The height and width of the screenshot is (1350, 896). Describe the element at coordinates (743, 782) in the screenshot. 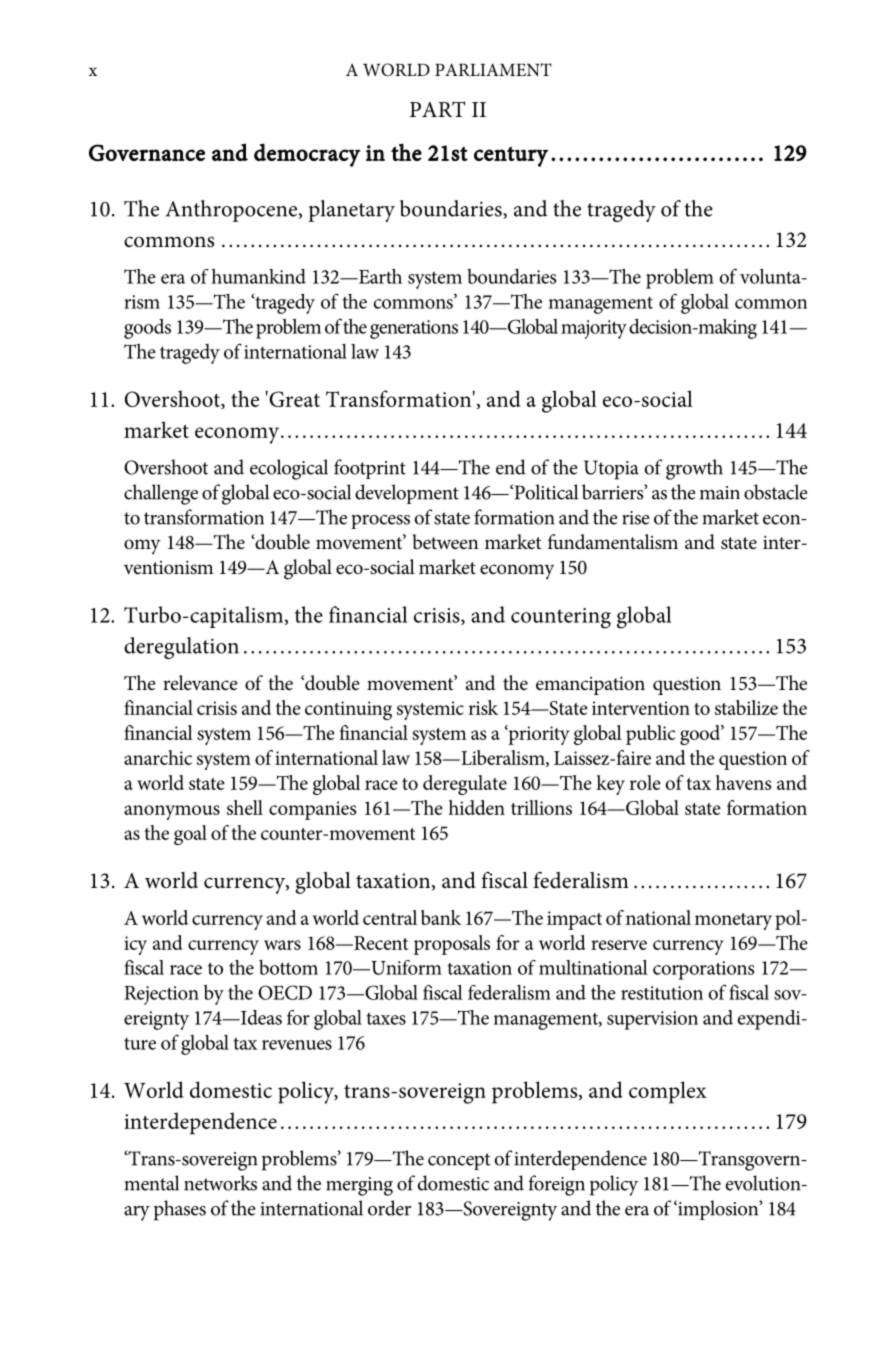

I see `havens` at that location.
